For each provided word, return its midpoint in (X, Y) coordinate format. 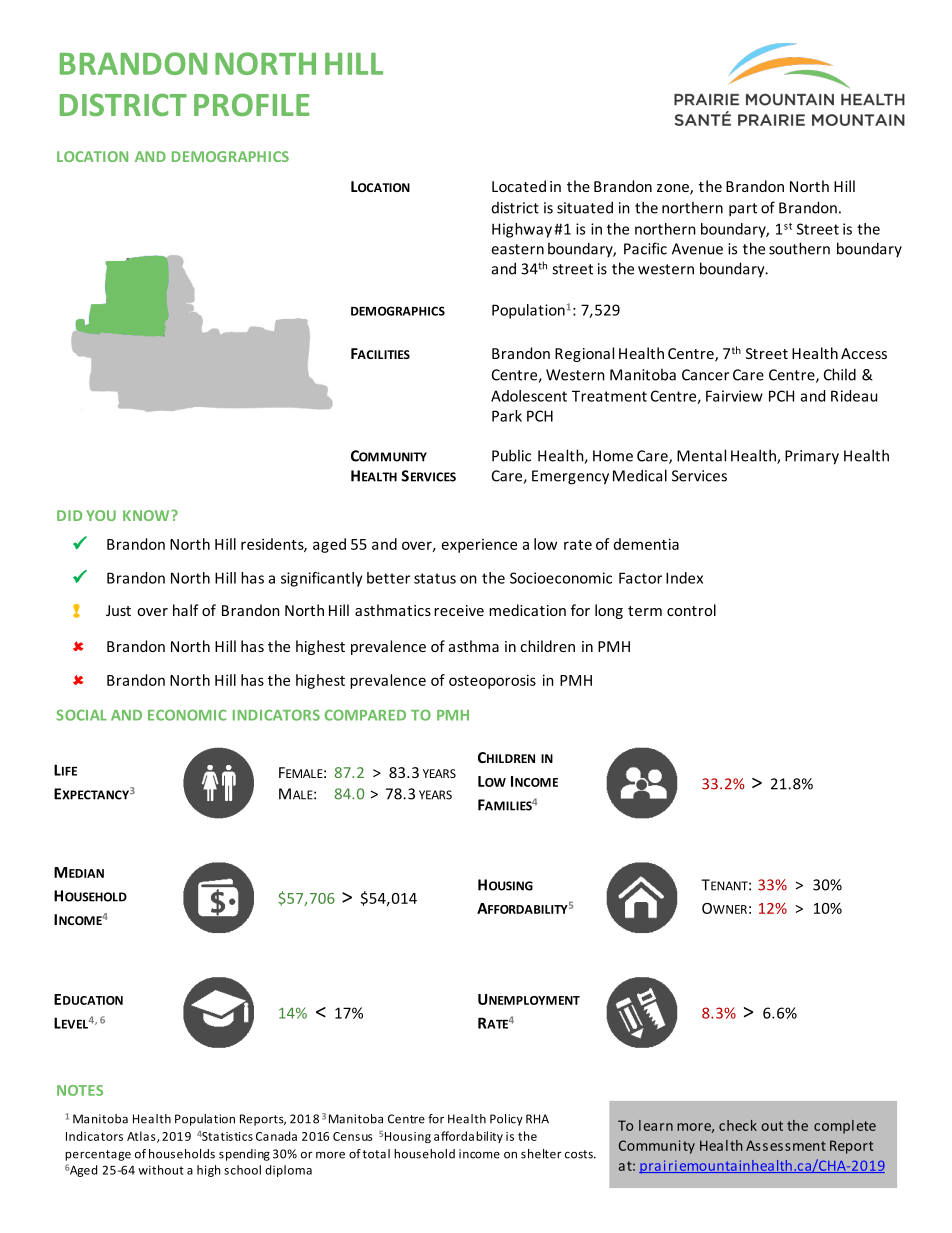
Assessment (786, 1145)
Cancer (705, 375)
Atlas (142, 1137)
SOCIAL (82, 715)
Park (507, 416)
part (743, 210)
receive (459, 610)
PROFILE (252, 104)
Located (519, 186)
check (738, 1125)
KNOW (147, 515)
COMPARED (365, 715)
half (186, 610)
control (691, 610)
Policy (506, 1120)
